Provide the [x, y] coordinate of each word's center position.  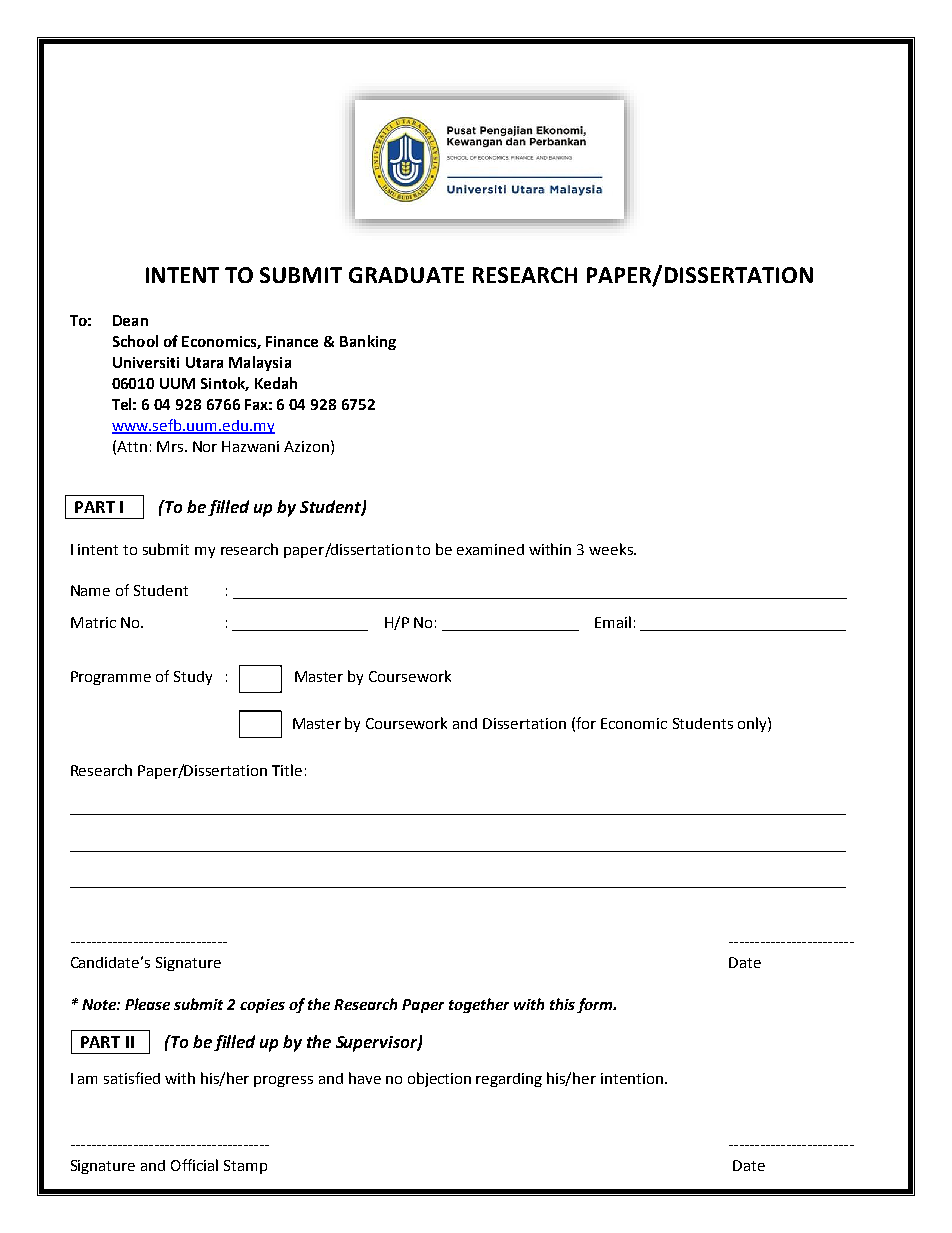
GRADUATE [406, 275]
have [365, 1078]
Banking [368, 342]
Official [194, 1165]
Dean [130, 320]
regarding [509, 1080]
